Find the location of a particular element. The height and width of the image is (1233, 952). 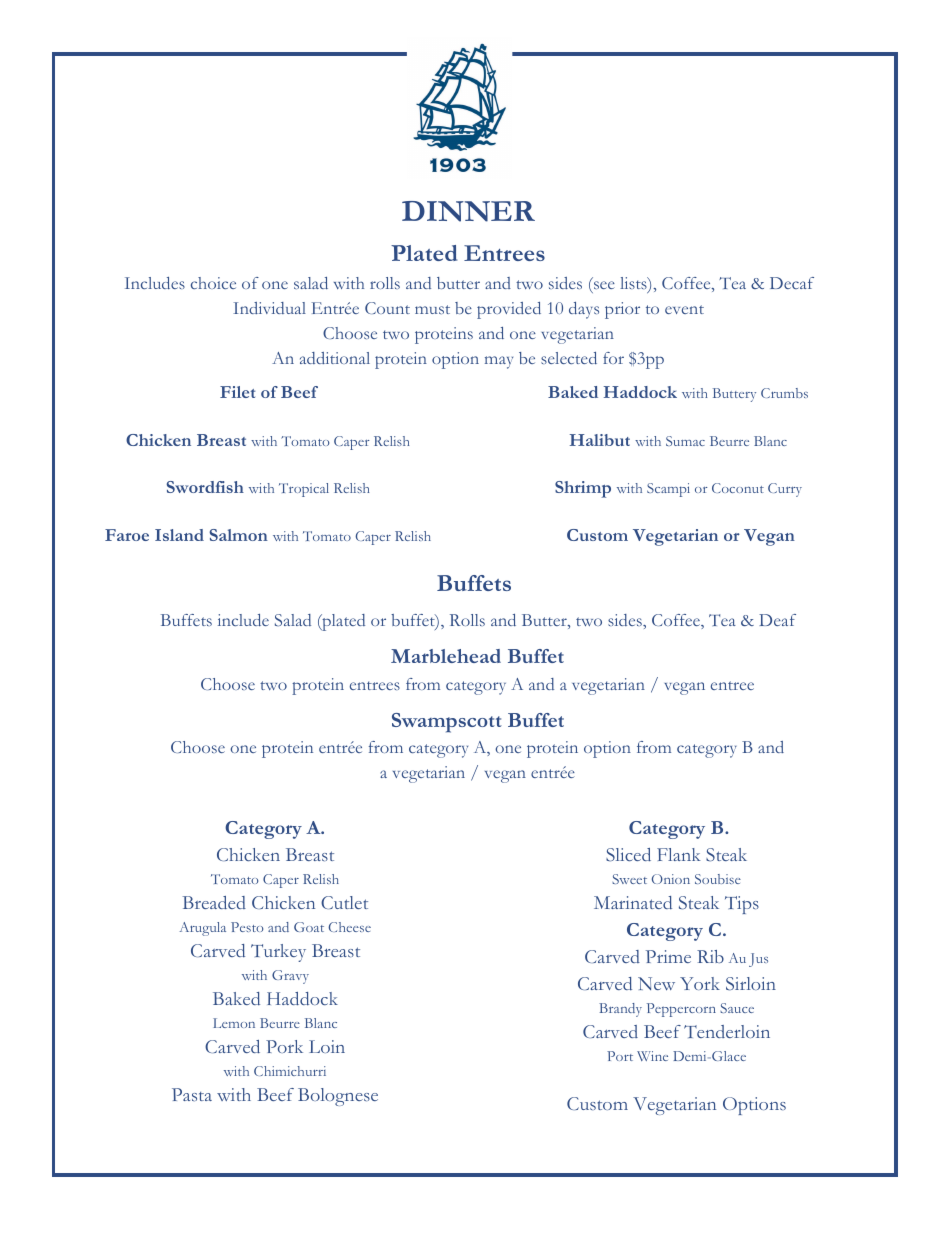

Island is located at coordinates (179, 535).
